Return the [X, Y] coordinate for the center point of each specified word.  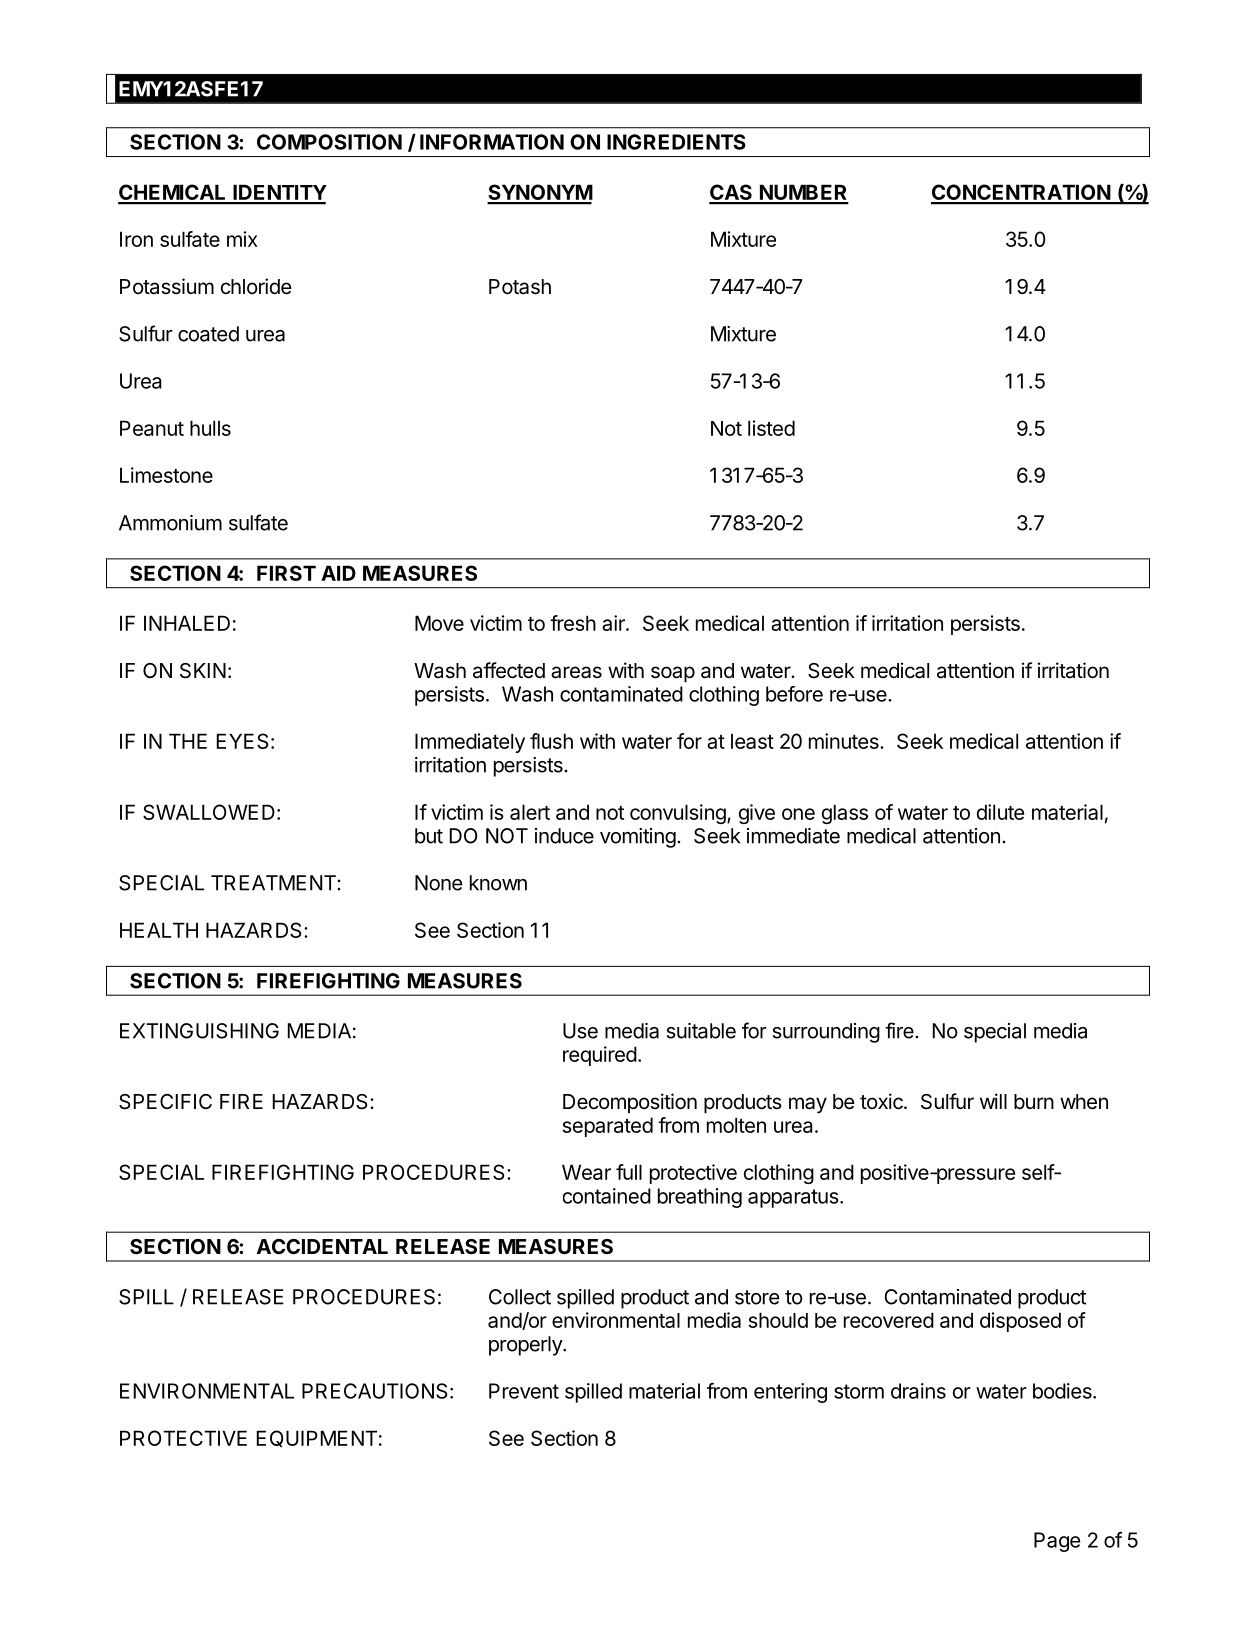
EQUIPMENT [317, 1438]
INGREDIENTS [676, 142]
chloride [256, 286]
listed [771, 428]
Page [1057, 1542]
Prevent [524, 1391]
